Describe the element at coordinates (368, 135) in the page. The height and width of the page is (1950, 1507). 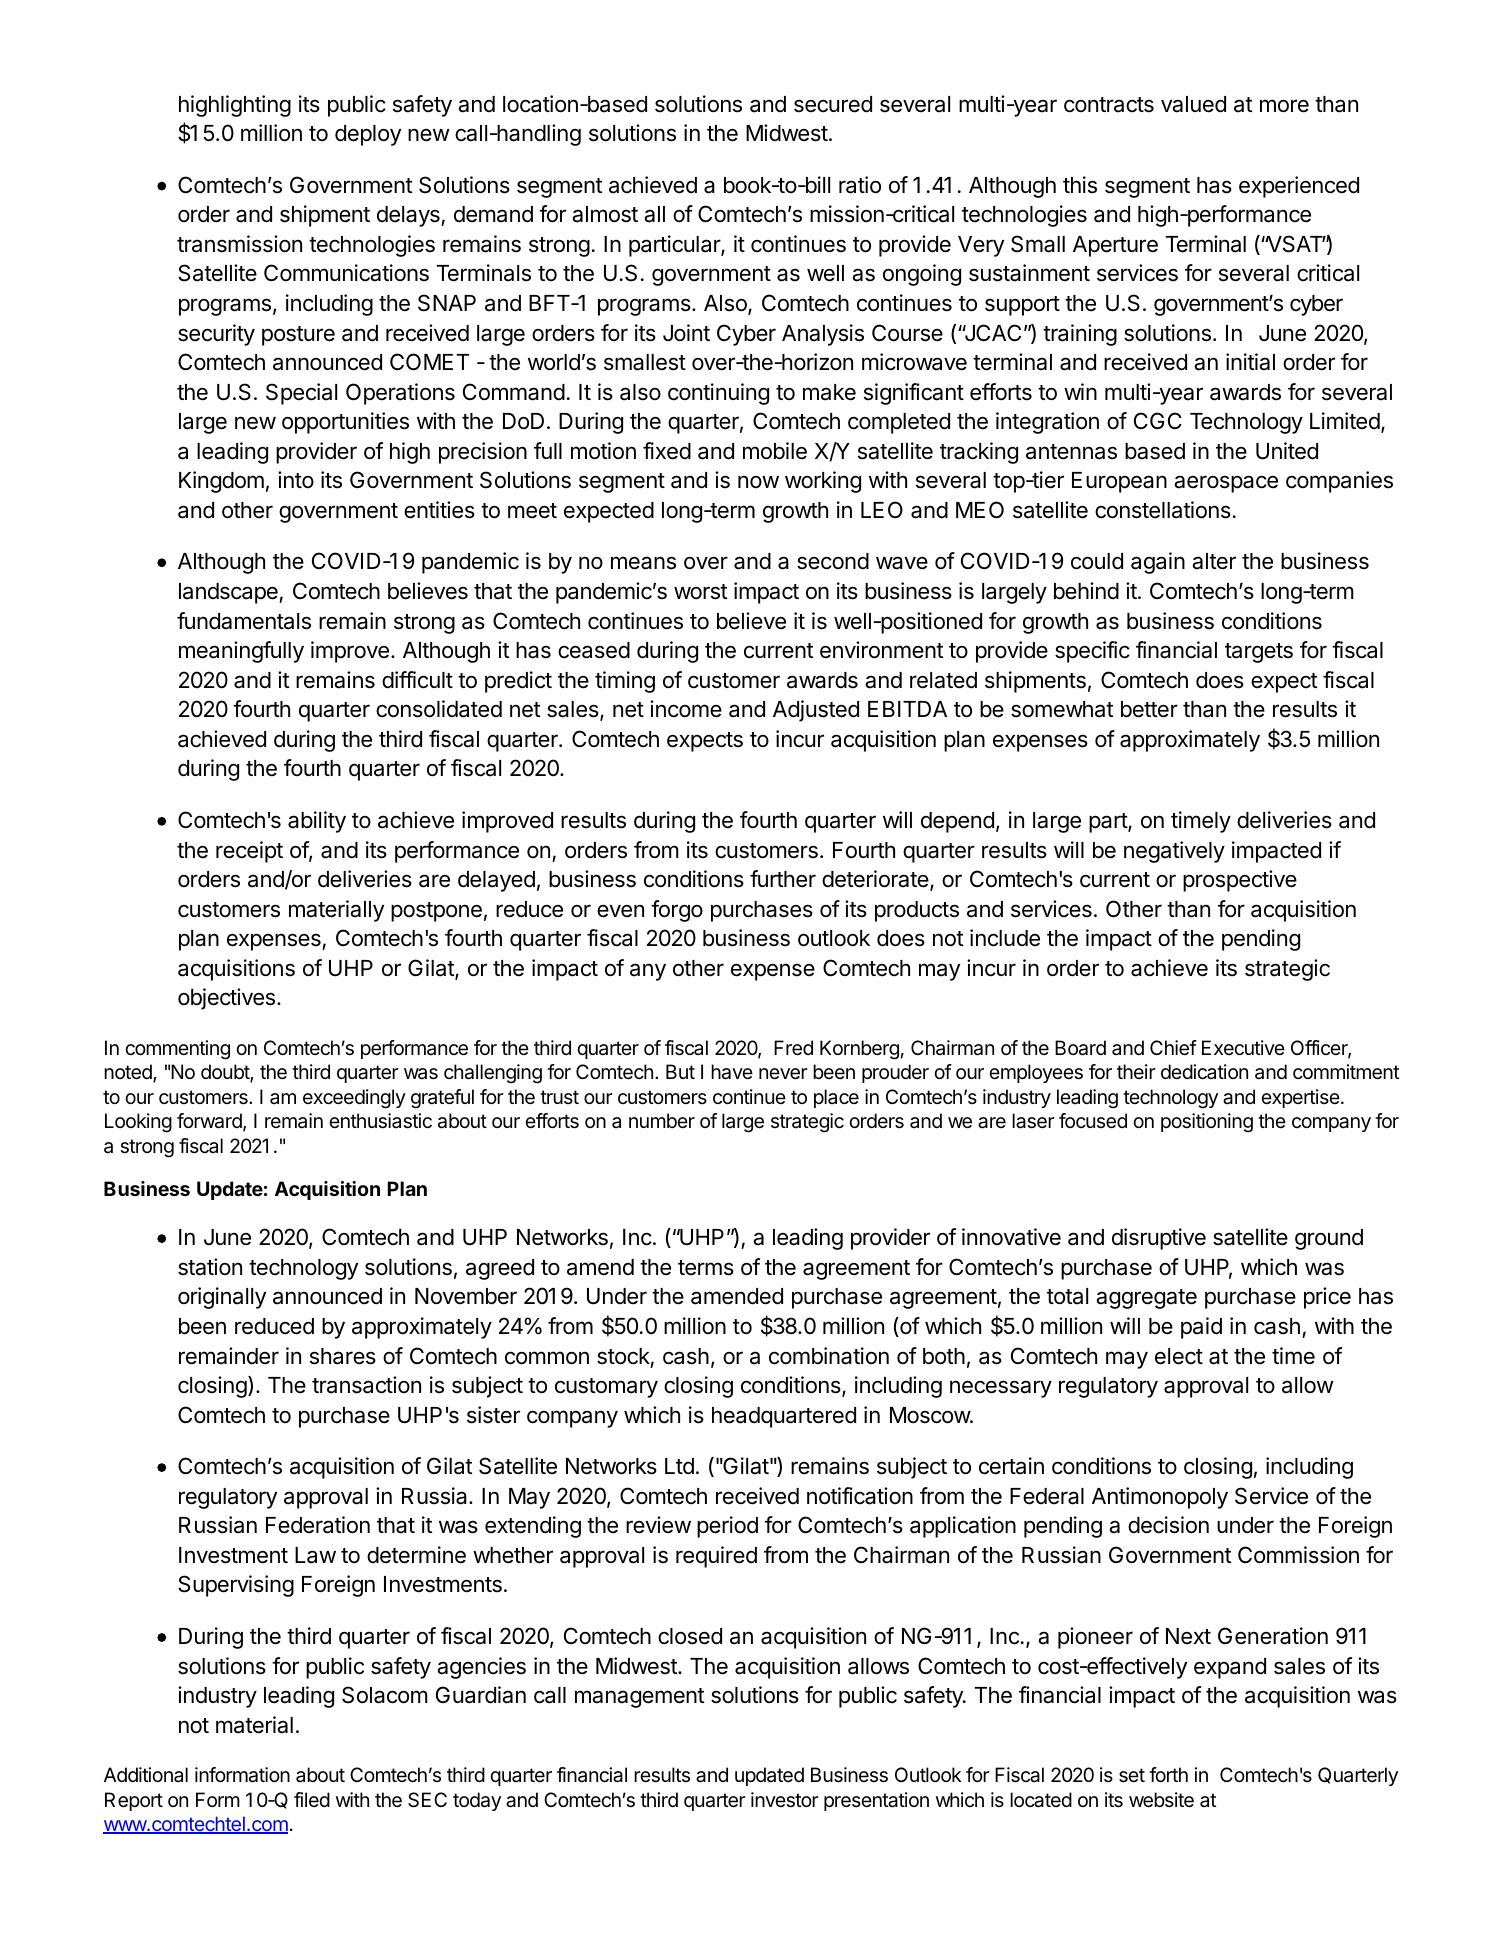
I see `deploy` at that location.
